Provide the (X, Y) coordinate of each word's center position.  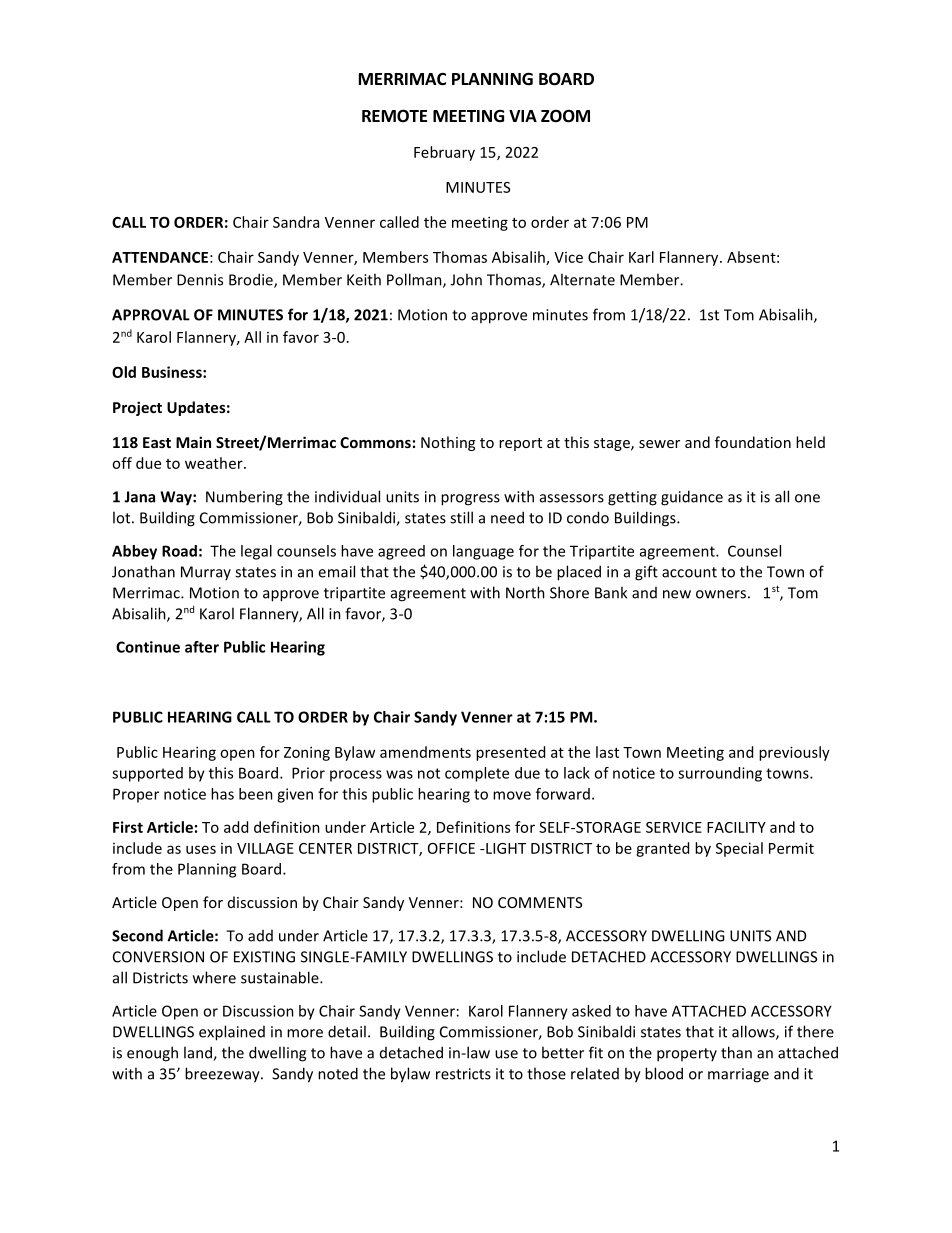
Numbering (244, 498)
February (444, 153)
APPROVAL (151, 315)
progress (470, 500)
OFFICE (451, 848)
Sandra (296, 222)
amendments (425, 752)
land (199, 1053)
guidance (692, 498)
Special (739, 849)
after (202, 647)
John (466, 279)
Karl (641, 257)
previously (794, 753)
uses (201, 849)
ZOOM (565, 116)
